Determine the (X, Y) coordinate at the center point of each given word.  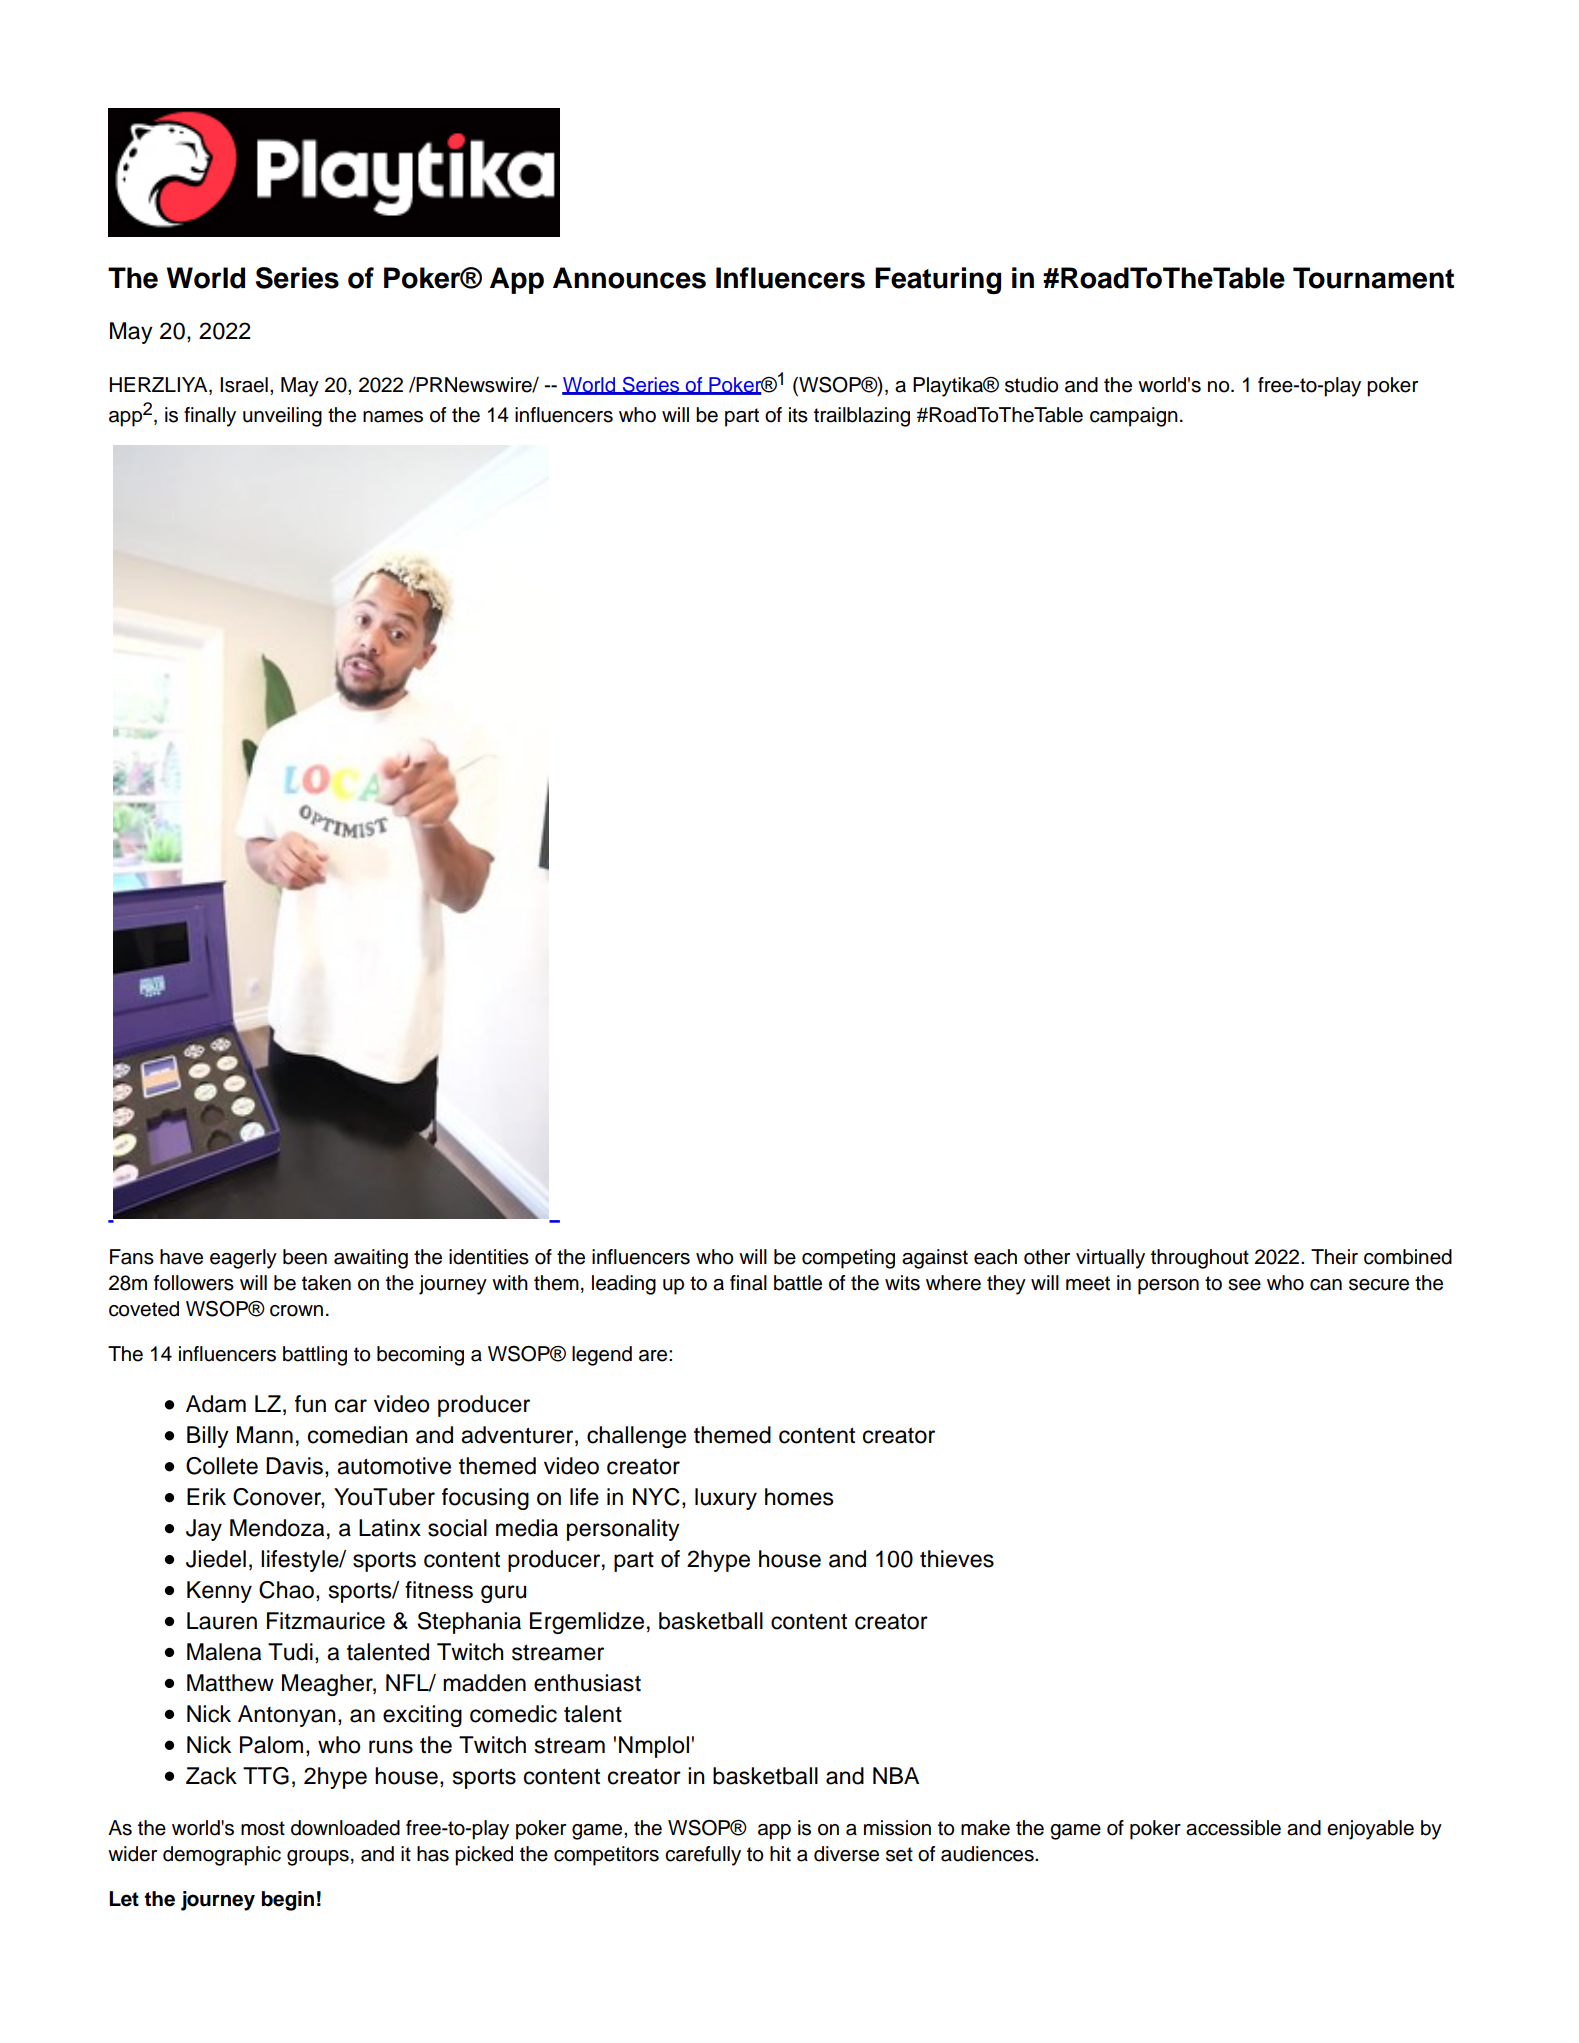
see (1244, 1285)
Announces (629, 278)
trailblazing (862, 417)
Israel (244, 385)
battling (315, 1356)
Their (1334, 1257)
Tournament (1373, 278)
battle (798, 1283)
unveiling (282, 417)
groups (318, 1858)
